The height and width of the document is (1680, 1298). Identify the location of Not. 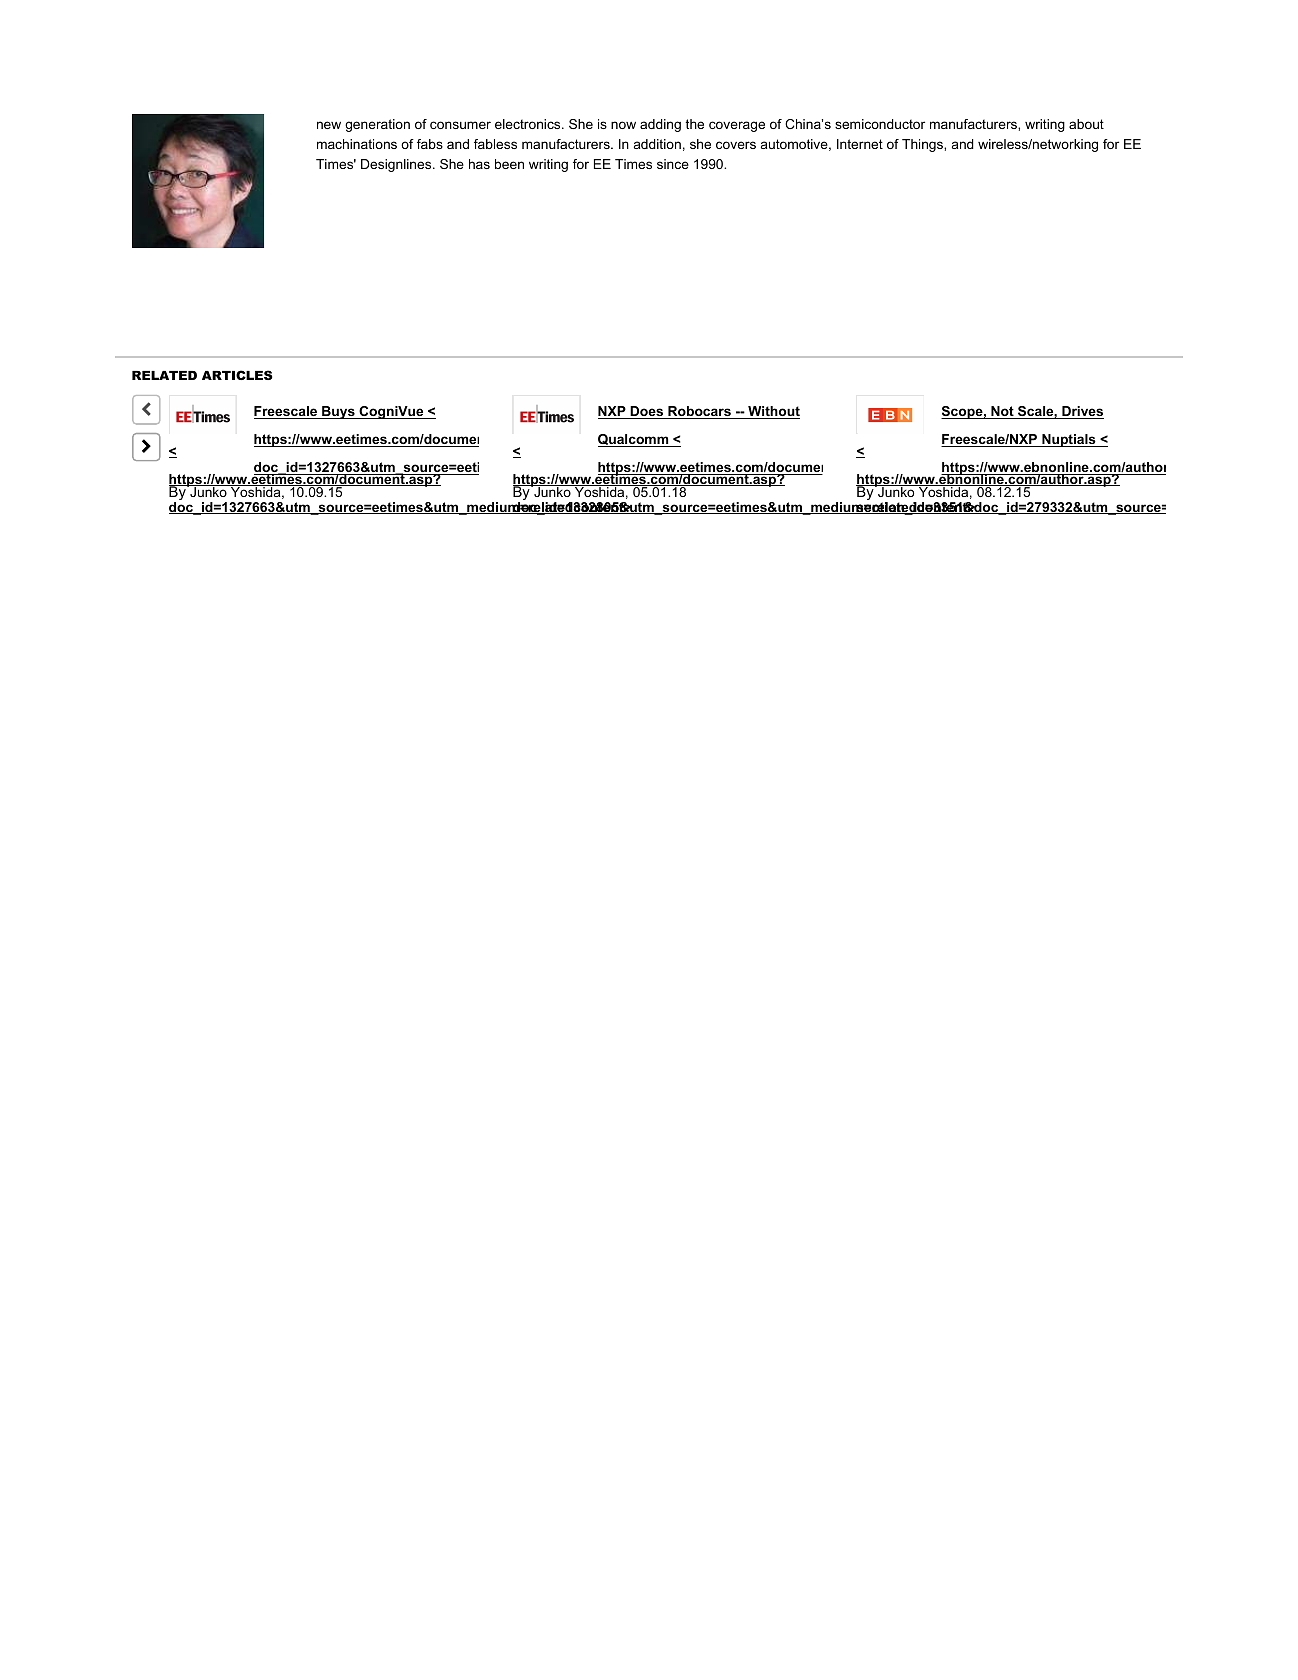
(1002, 412).
